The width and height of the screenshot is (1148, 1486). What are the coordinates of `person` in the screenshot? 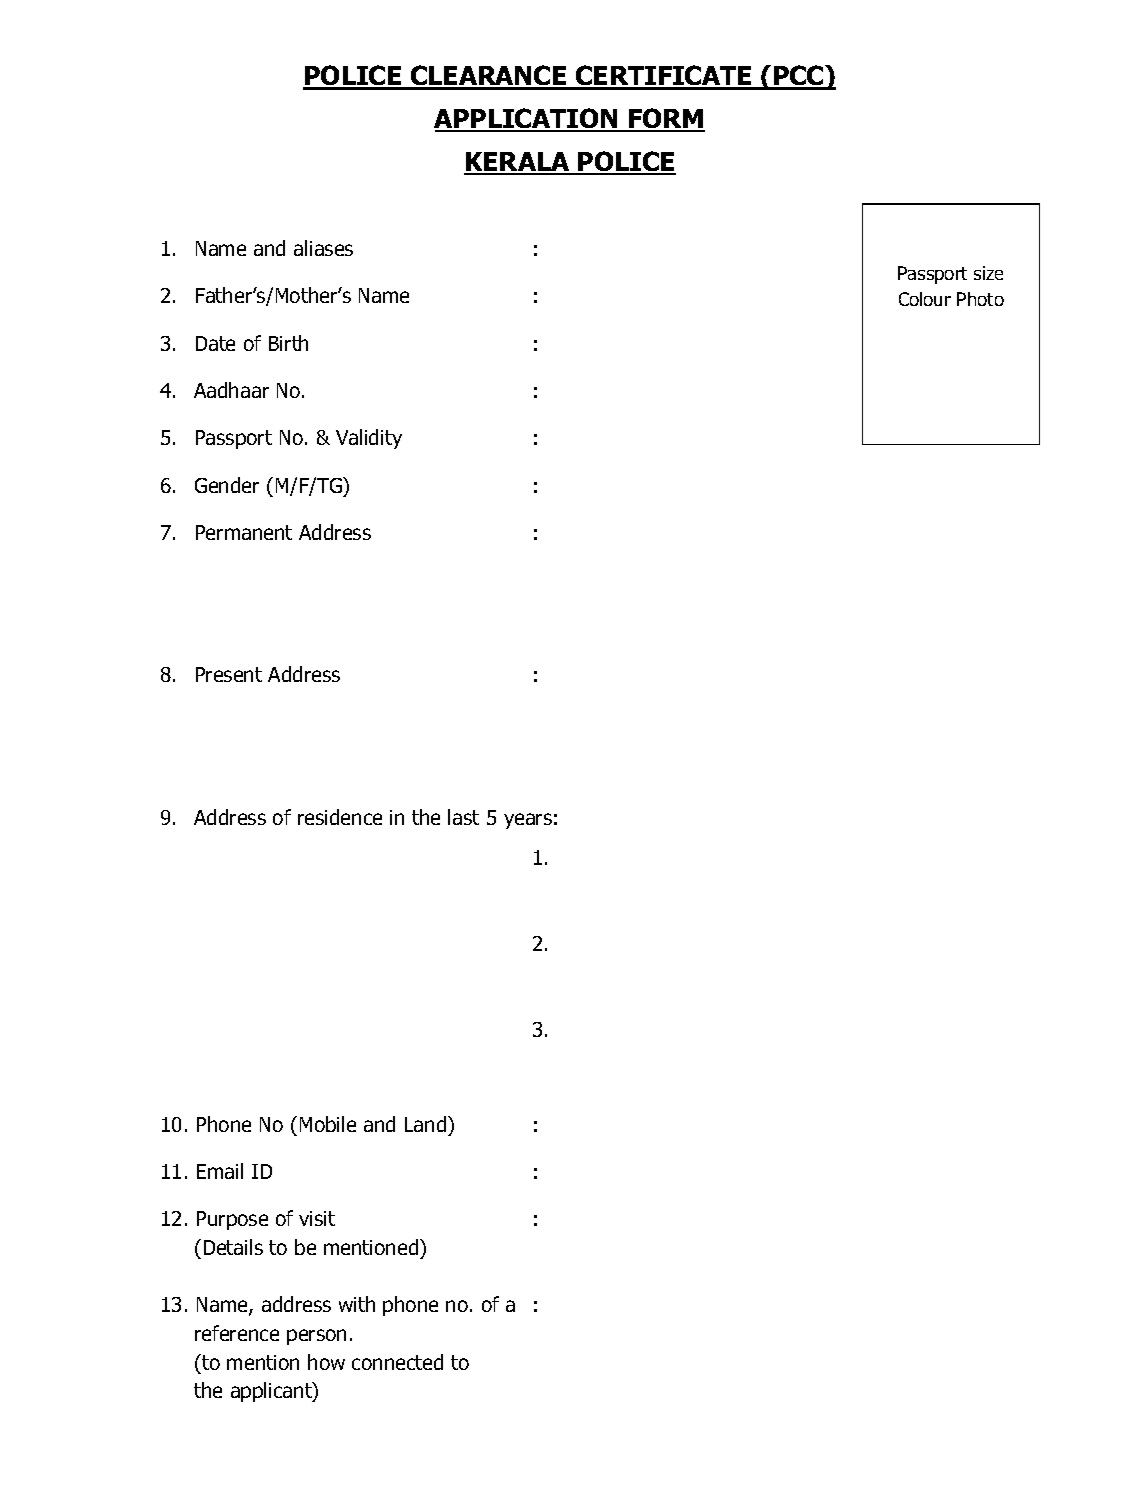 It's located at (316, 1337).
